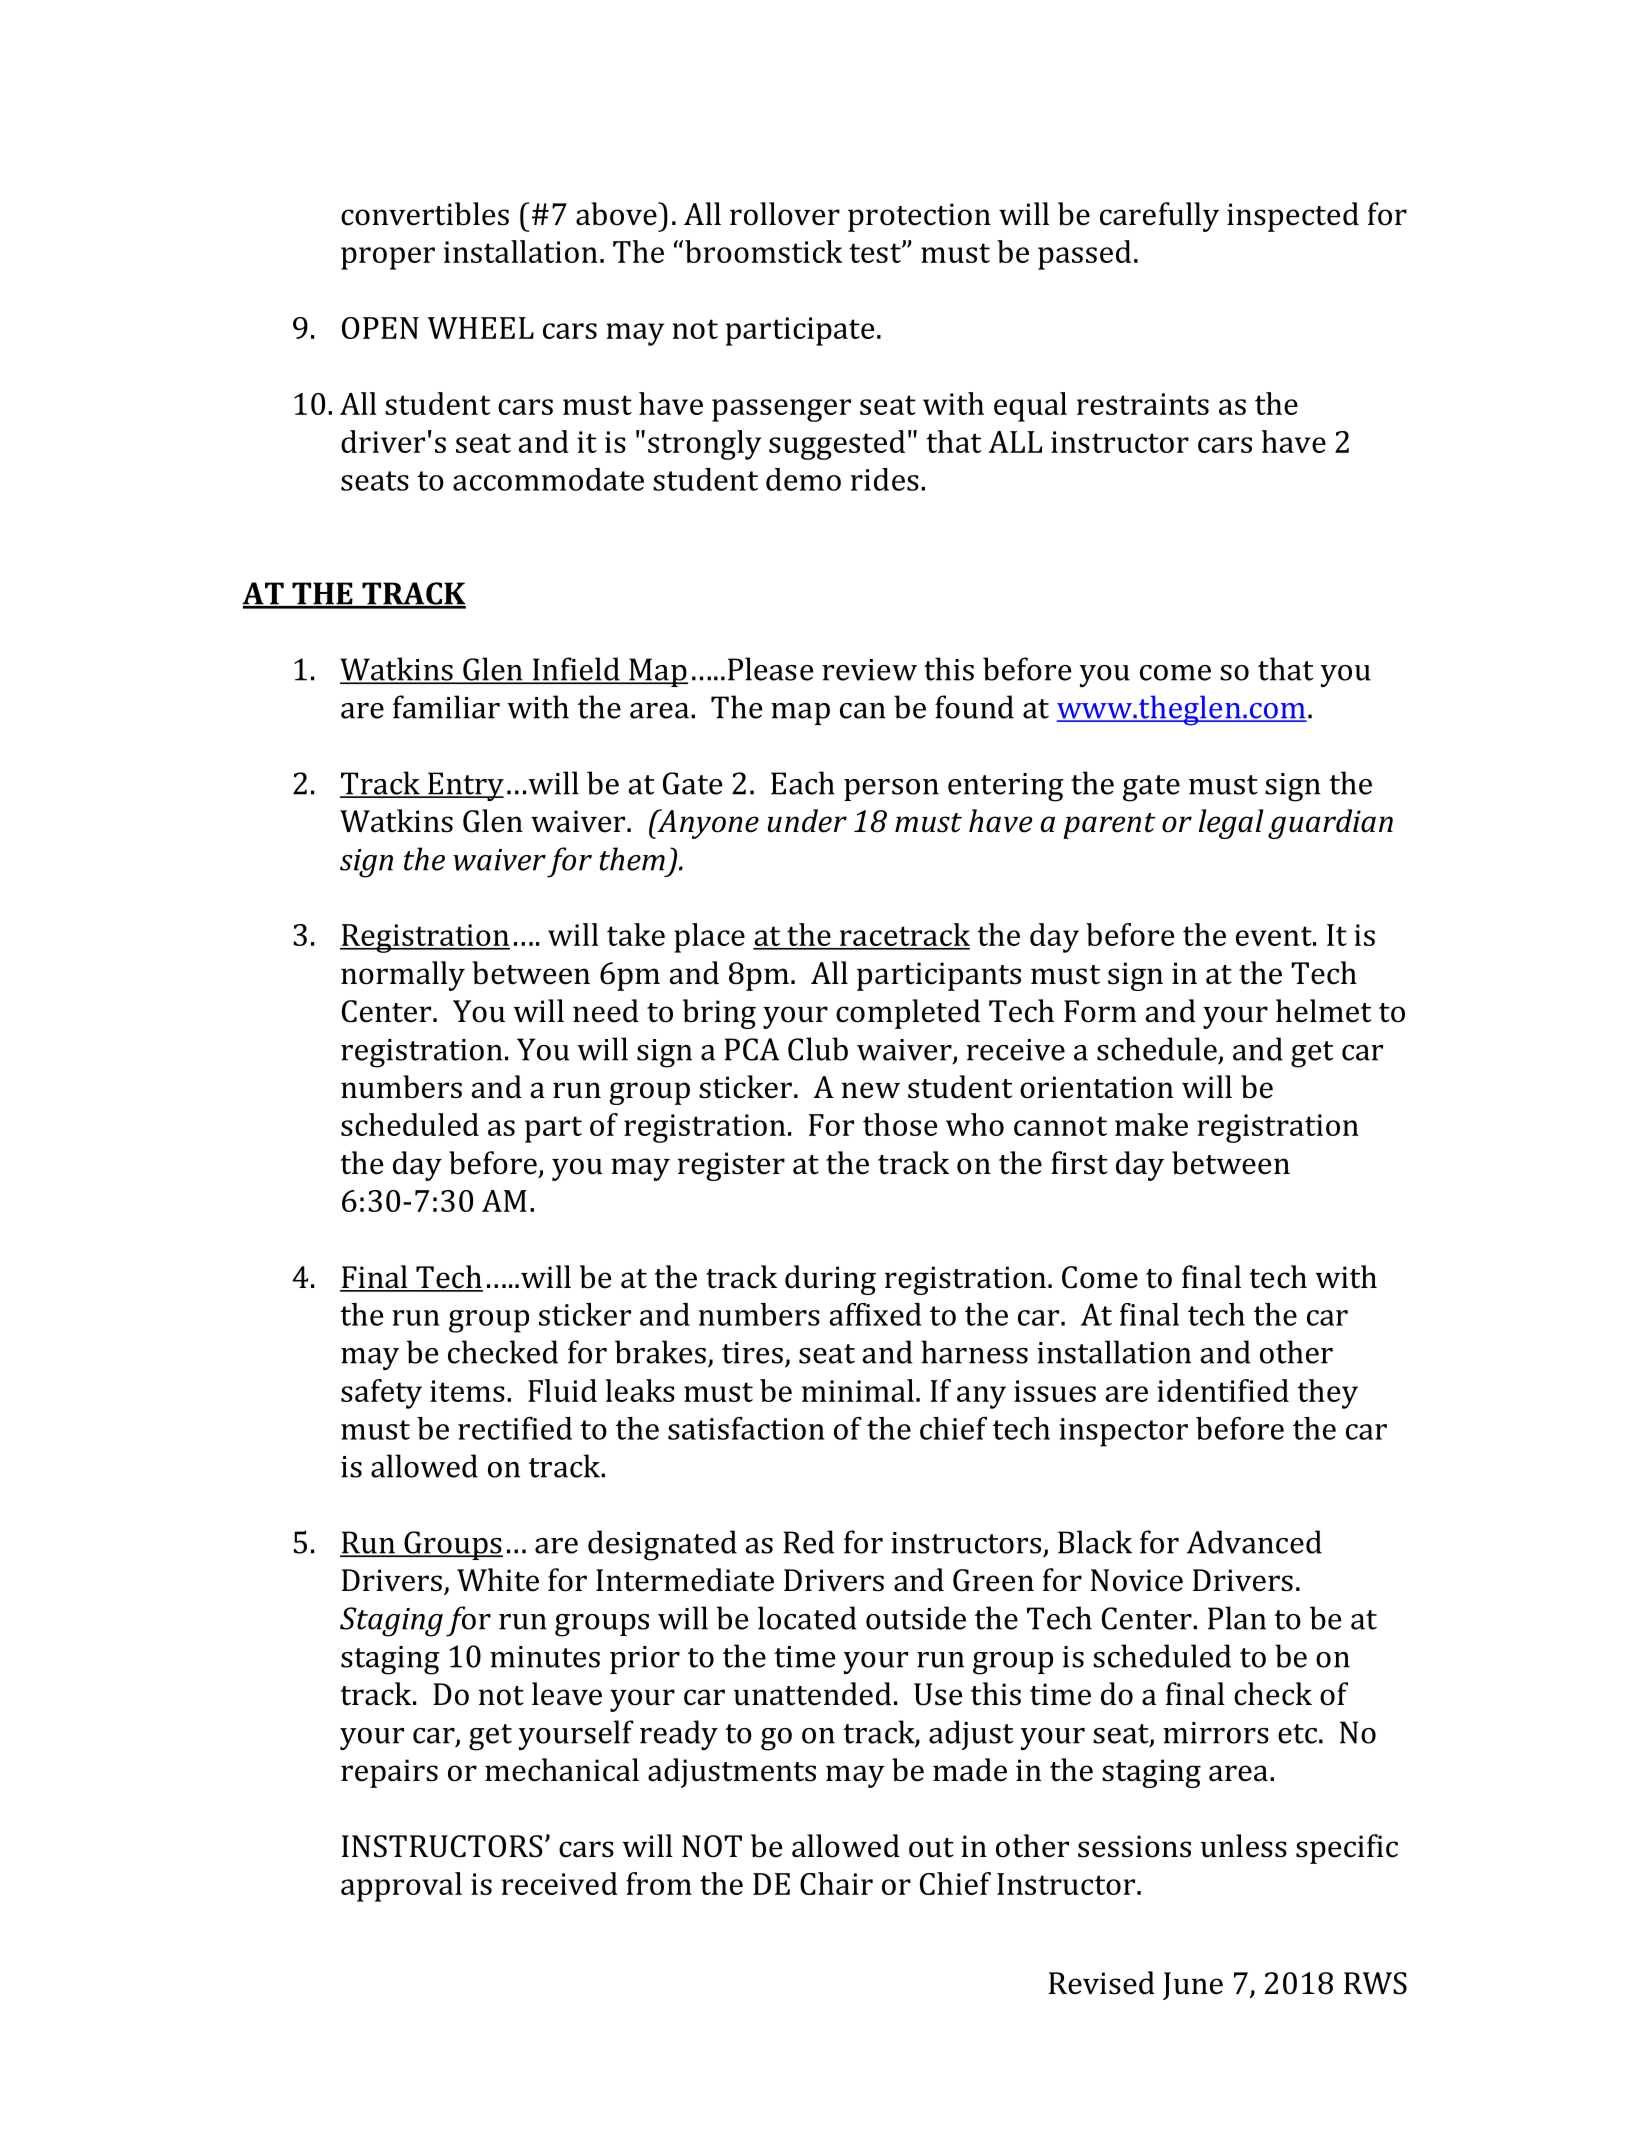 The image size is (1651, 2136). I want to click on White, so click(498, 1580).
